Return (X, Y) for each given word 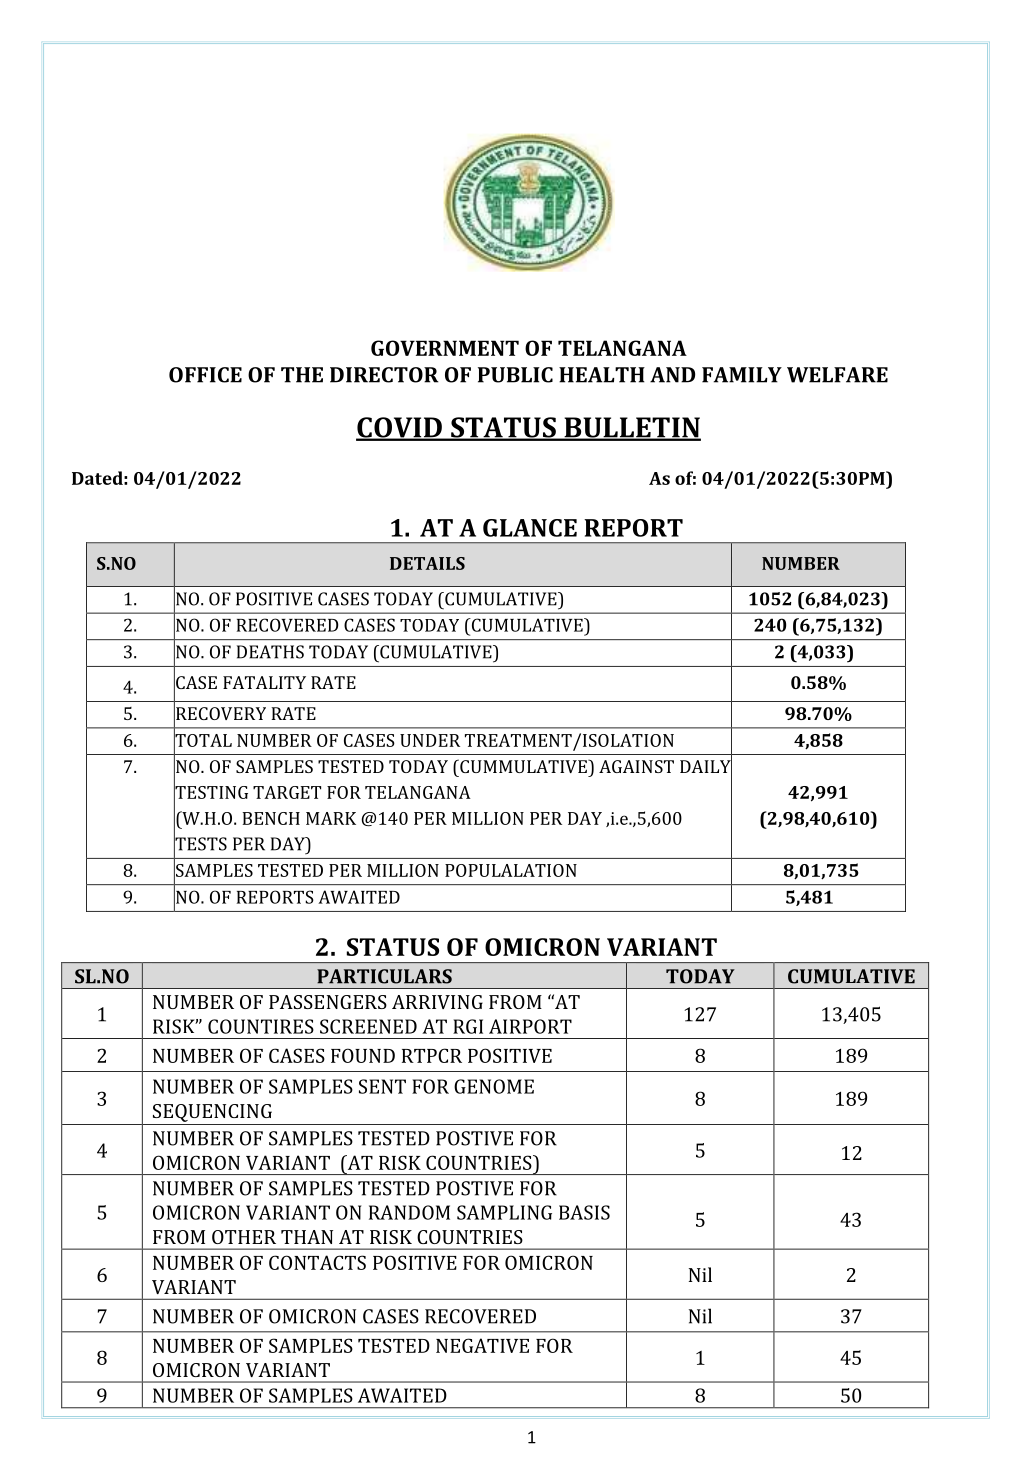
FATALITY (264, 682)
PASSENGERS (328, 1002)
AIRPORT (530, 1026)
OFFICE (205, 375)
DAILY (706, 767)
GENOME (494, 1086)
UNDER (430, 740)
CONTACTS (317, 1262)
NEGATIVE (482, 1345)
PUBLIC (515, 375)
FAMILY (742, 375)
